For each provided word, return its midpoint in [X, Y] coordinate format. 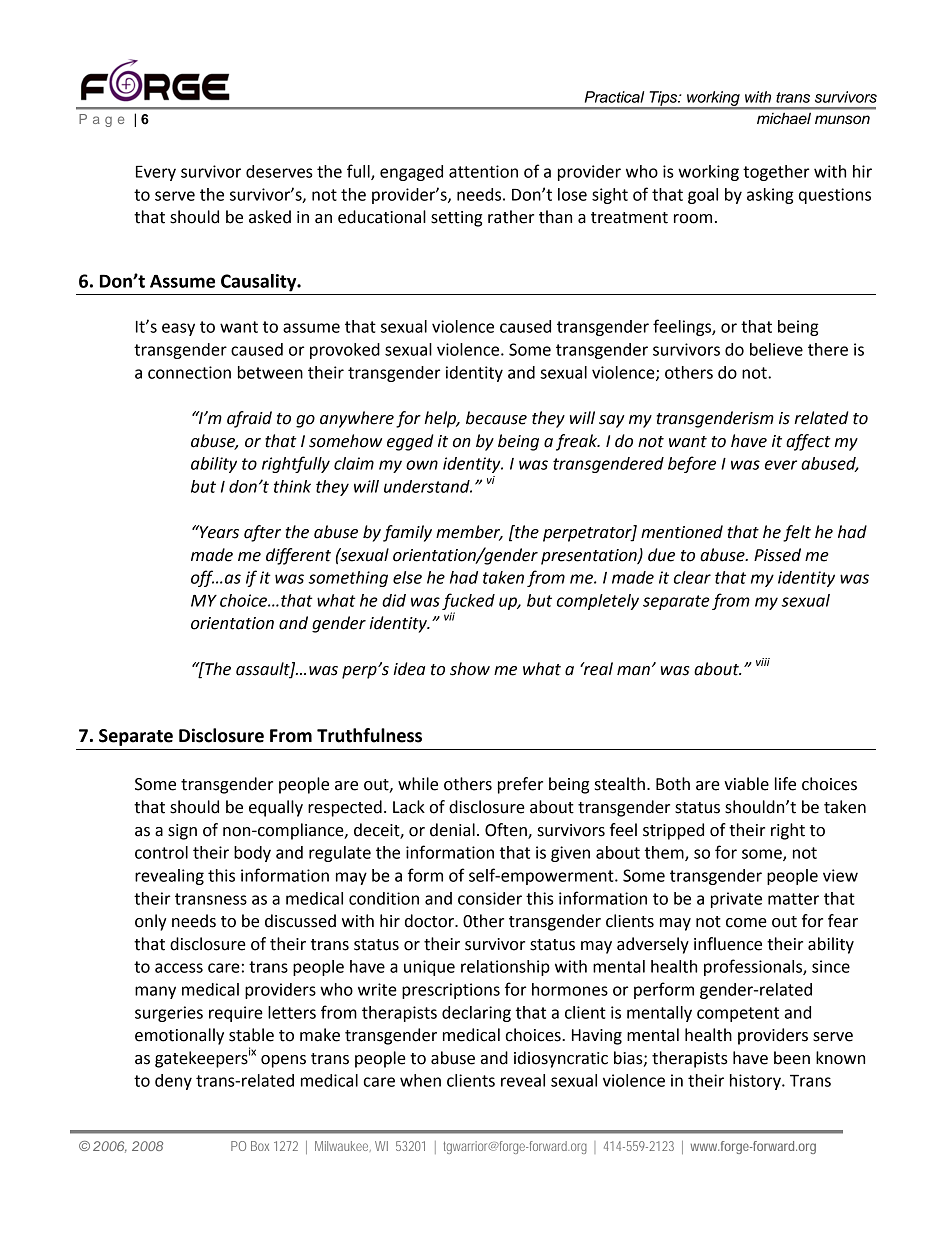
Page [101, 120]
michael [784, 118]
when [420, 1080]
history [756, 1082]
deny [173, 1082]
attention [483, 171]
